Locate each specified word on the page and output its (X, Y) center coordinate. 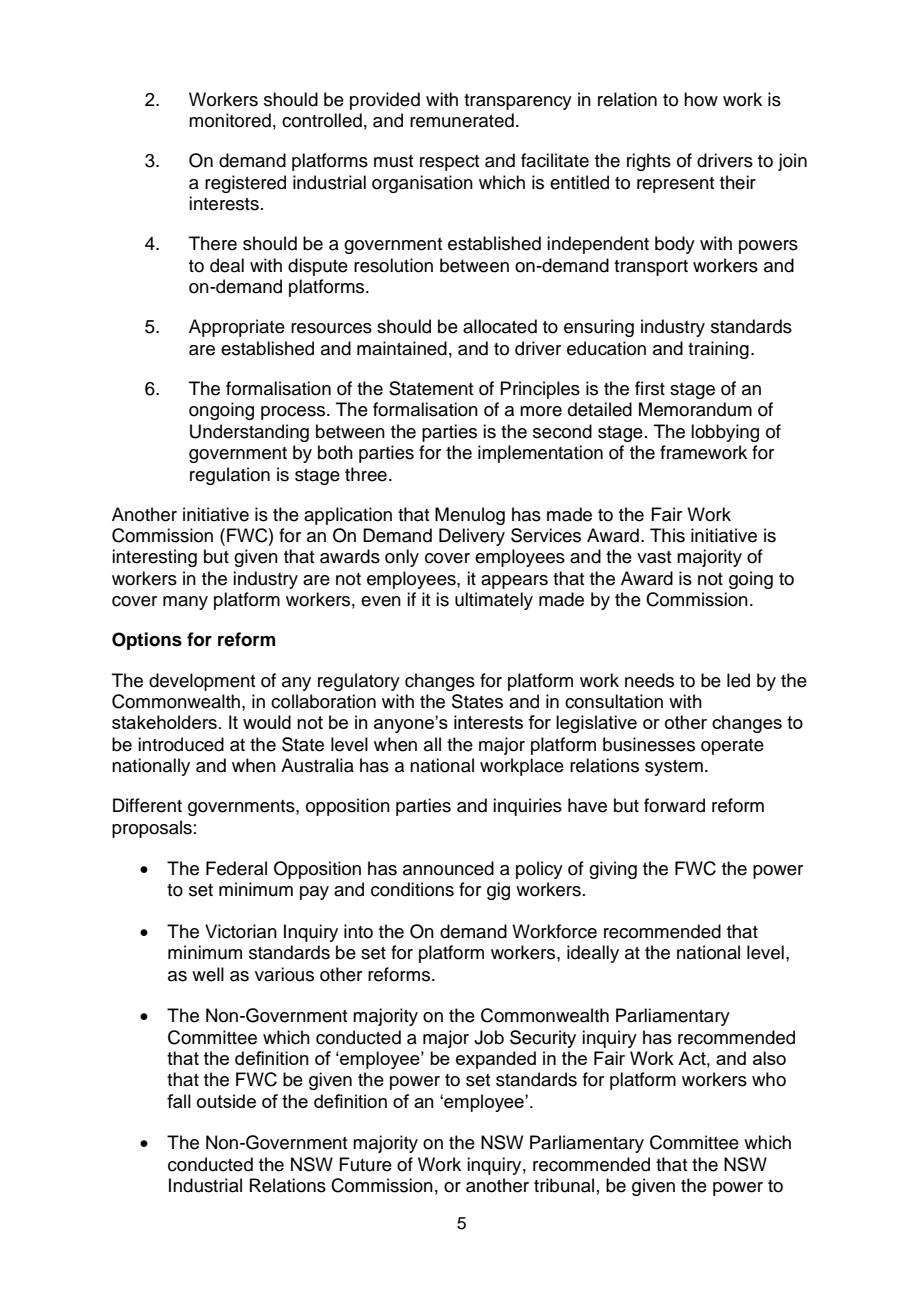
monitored (230, 120)
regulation (230, 476)
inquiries (527, 807)
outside (226, 1101)
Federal (236, 868)
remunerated (462, 120)
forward (674, 805)
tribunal (564, 1185)
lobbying (725, 433)
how (701, 99)
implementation (540, 454)
